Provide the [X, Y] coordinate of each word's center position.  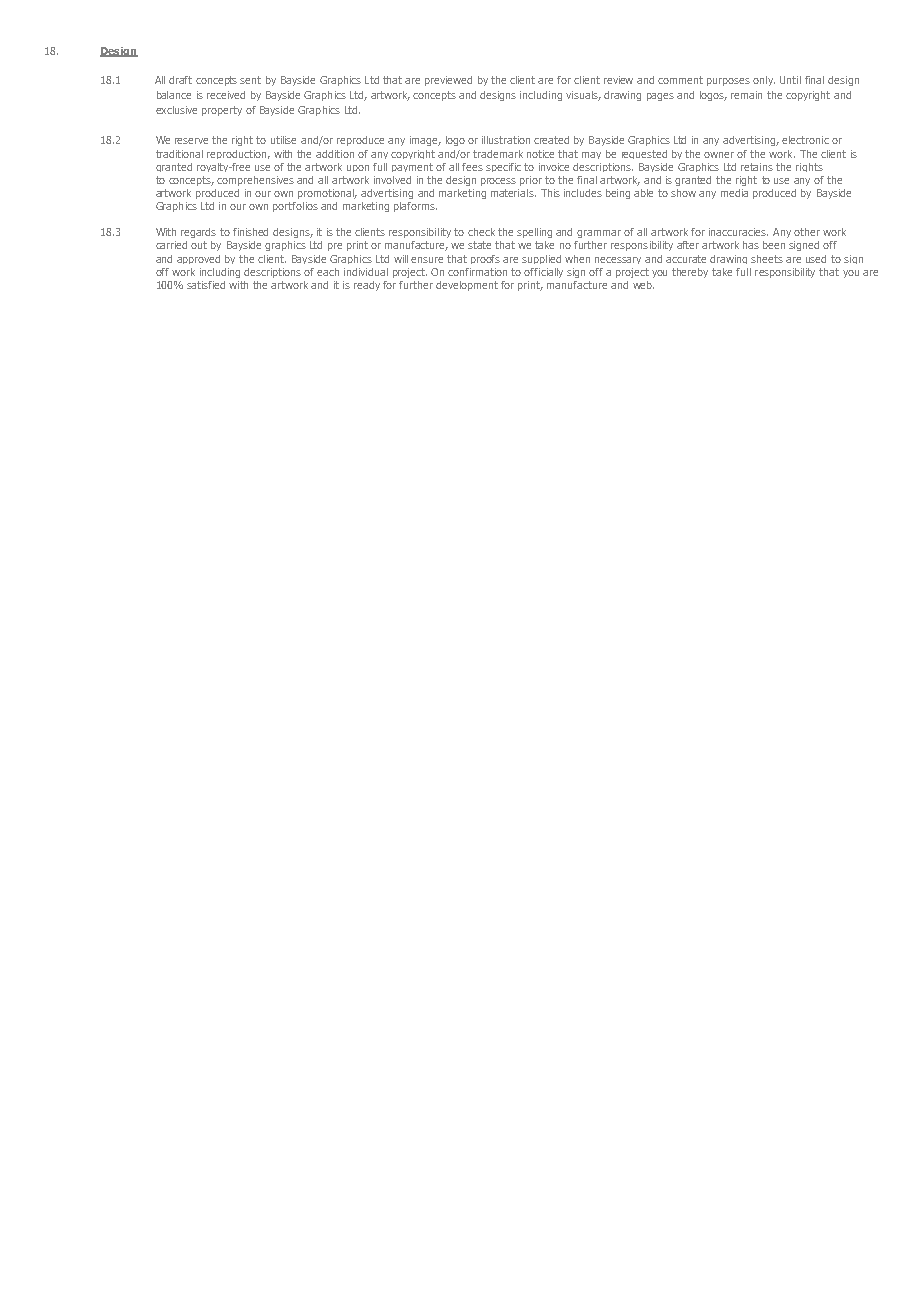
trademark [498, 154]
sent [250, 80]
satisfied [206, 285]
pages [660, 97]
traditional [179, 154]
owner [719, 155]
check [481, 232]
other [807, 232]
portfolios [295, 207]
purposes [728, 82]
